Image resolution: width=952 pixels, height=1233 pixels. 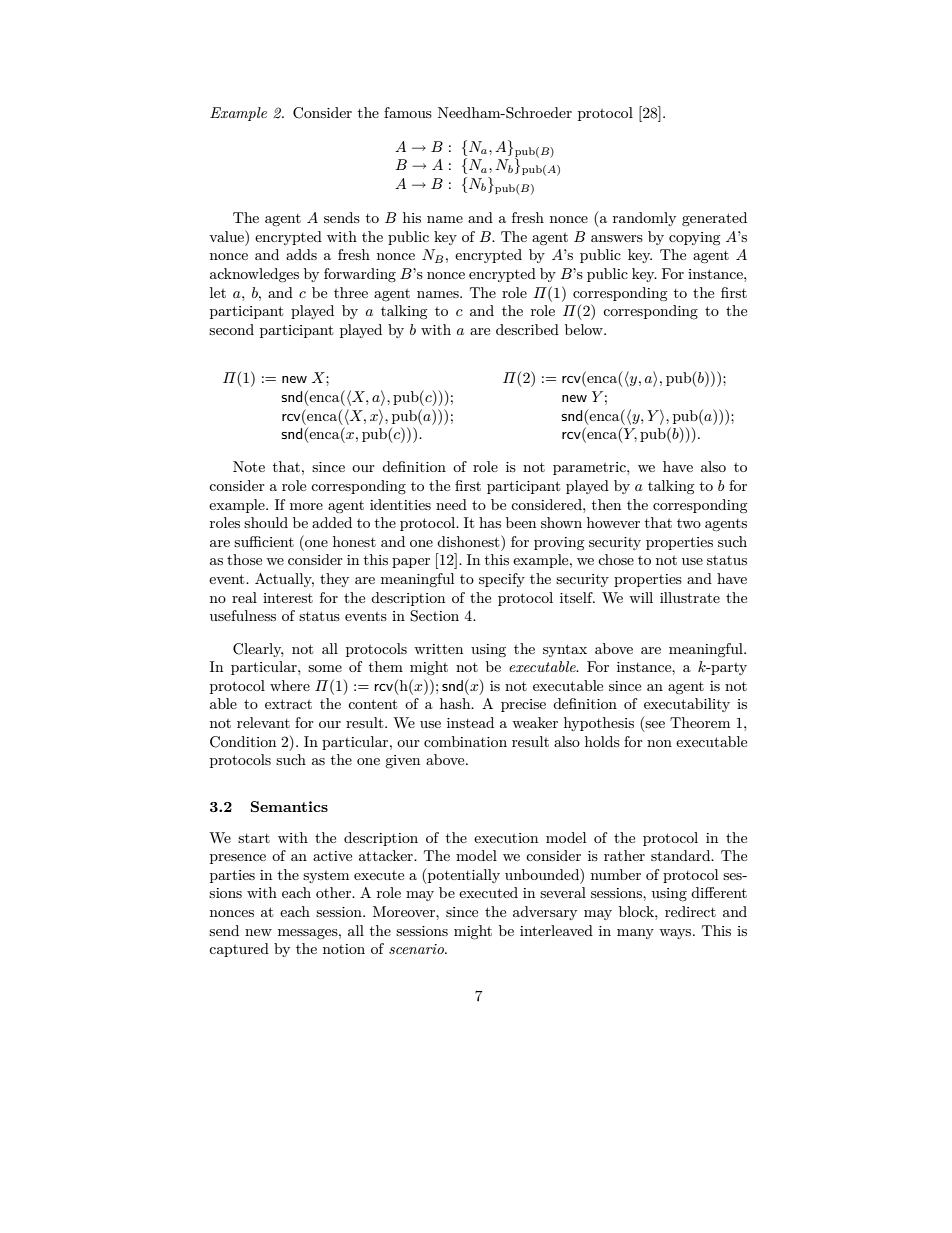 What do you see at coordinates (239, 950) in the image?
I see `captured` at bounding box center [239, 950].
